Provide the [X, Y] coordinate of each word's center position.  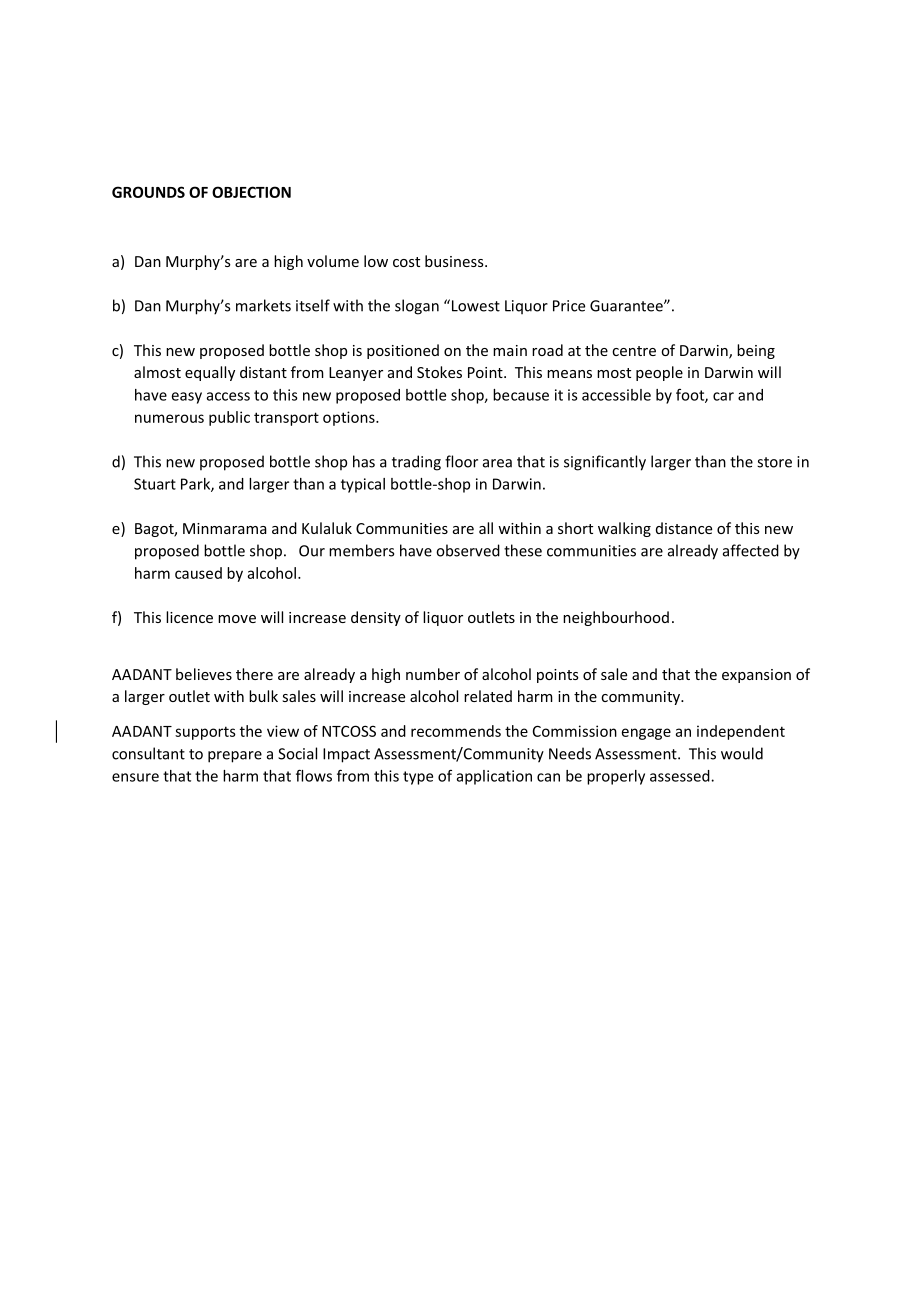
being [756, 351]
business [455, 261]
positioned [403, 351]
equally [210, 373]
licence [189, 617]
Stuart [155, 484]
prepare [235, 757]
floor [461, 461]
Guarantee [627, 306]
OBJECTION [251, 192]
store [774, 462]
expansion [756, 676]
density [376, 618]
